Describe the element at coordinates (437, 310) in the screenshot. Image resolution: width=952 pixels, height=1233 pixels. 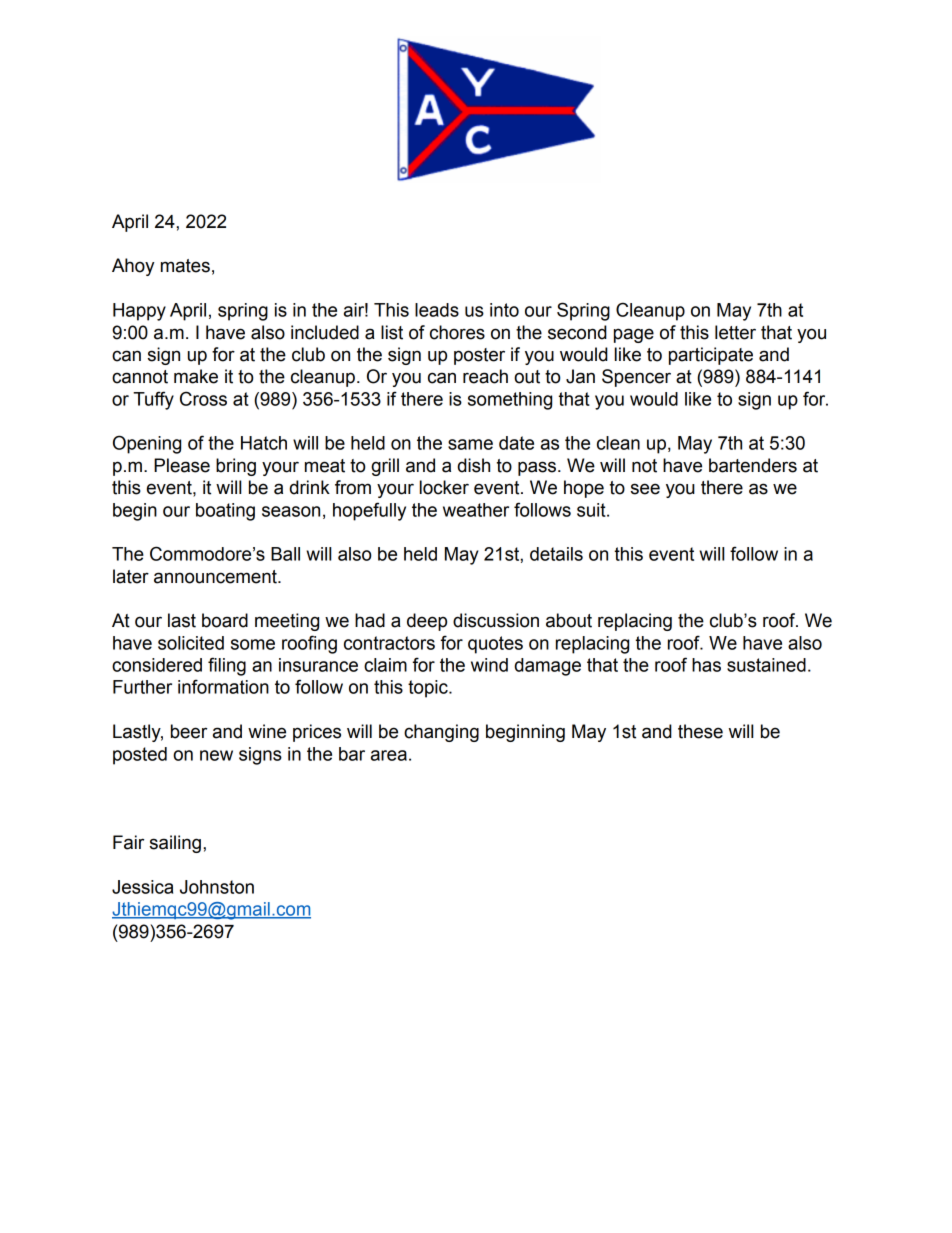
I see `leads` at that location.
